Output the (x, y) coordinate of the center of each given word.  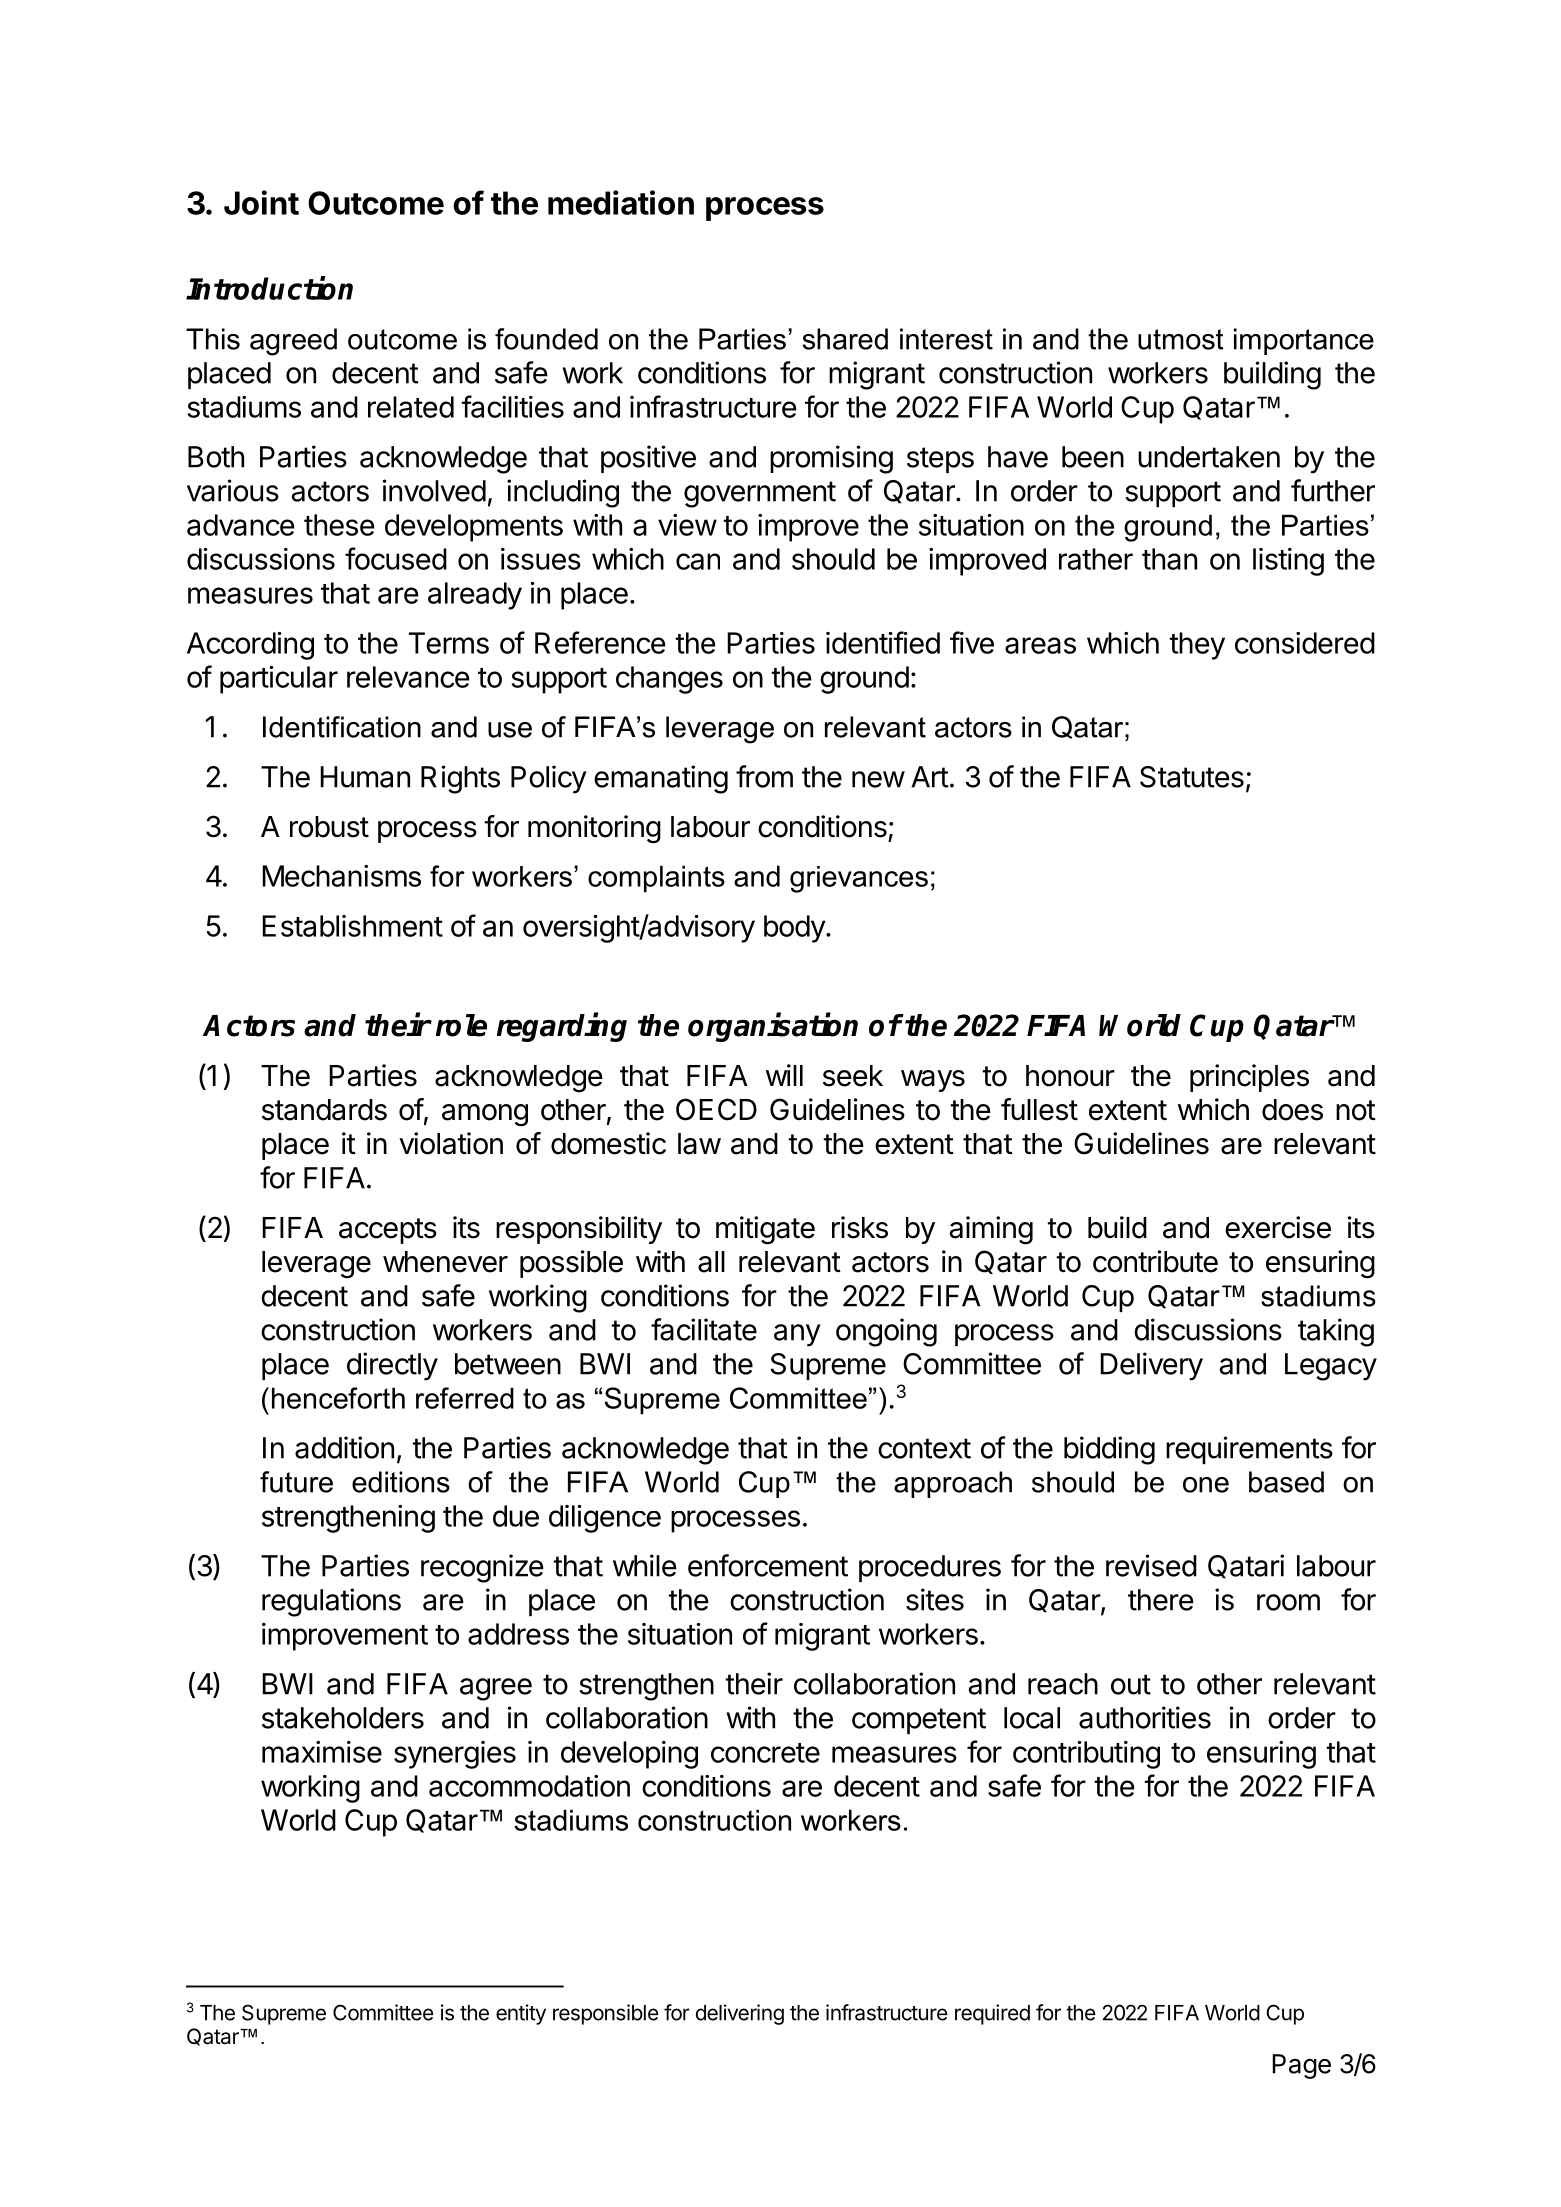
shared (845, 339)
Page (1301, 2066)
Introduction (269, 288)
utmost (1181, 339)
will (784, 1075)
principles (1249, 1078)
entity (521, 2014)
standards (324, 1110)
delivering (740, 2014)
